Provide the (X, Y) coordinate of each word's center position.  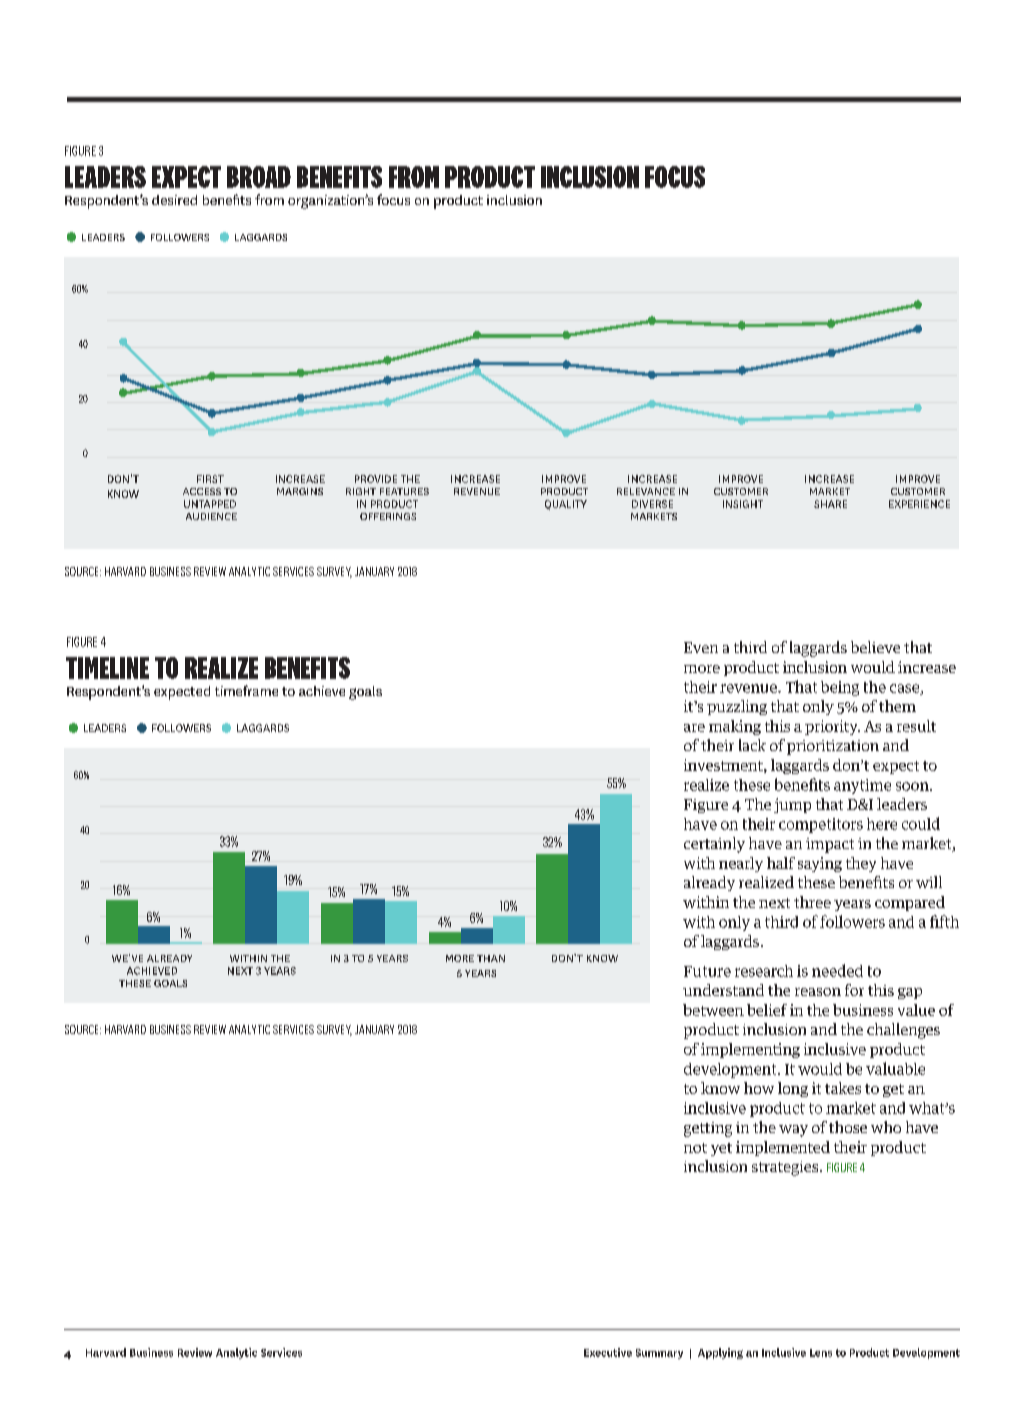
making (735, 727)
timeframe (246, 690)
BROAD (259, 177)
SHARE (830, 504)
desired (174, 200)
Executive (608, 1352)
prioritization (833, 747)
